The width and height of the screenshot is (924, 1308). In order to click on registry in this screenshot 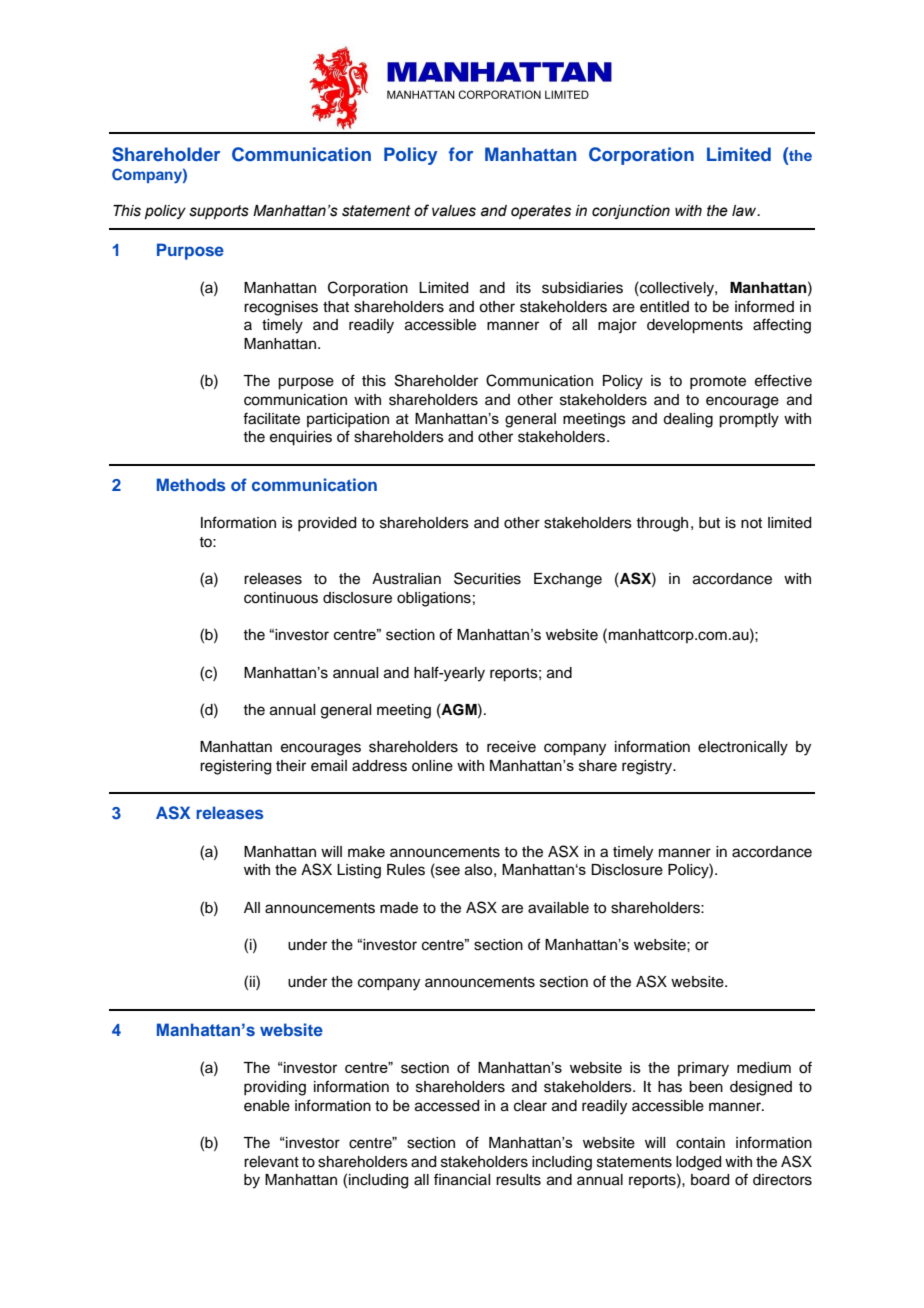, I will do `click(648, 767)`.
